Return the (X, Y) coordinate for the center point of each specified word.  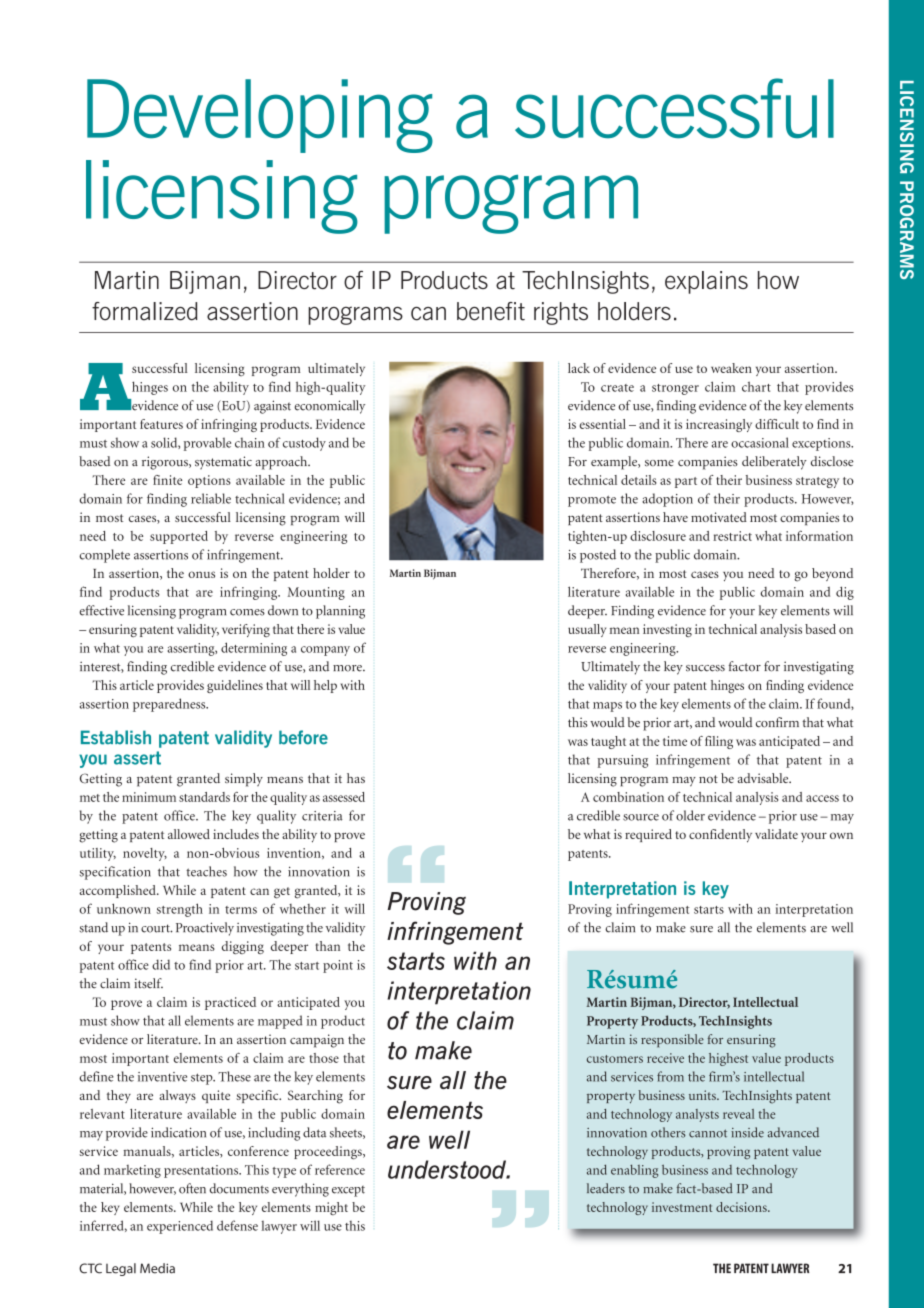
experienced (180, 1227)
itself (148, 983)
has (356, 778)
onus (201, 574)
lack (579, 368)
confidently (720, 836)
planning (340, 612)
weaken (731, 368)
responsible (672, 1041)
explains (706, 282)
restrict (732, 536)
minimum (149, 797)
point (338, 966)
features (161, 424)
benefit (491, 311)
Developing (260, 116)
